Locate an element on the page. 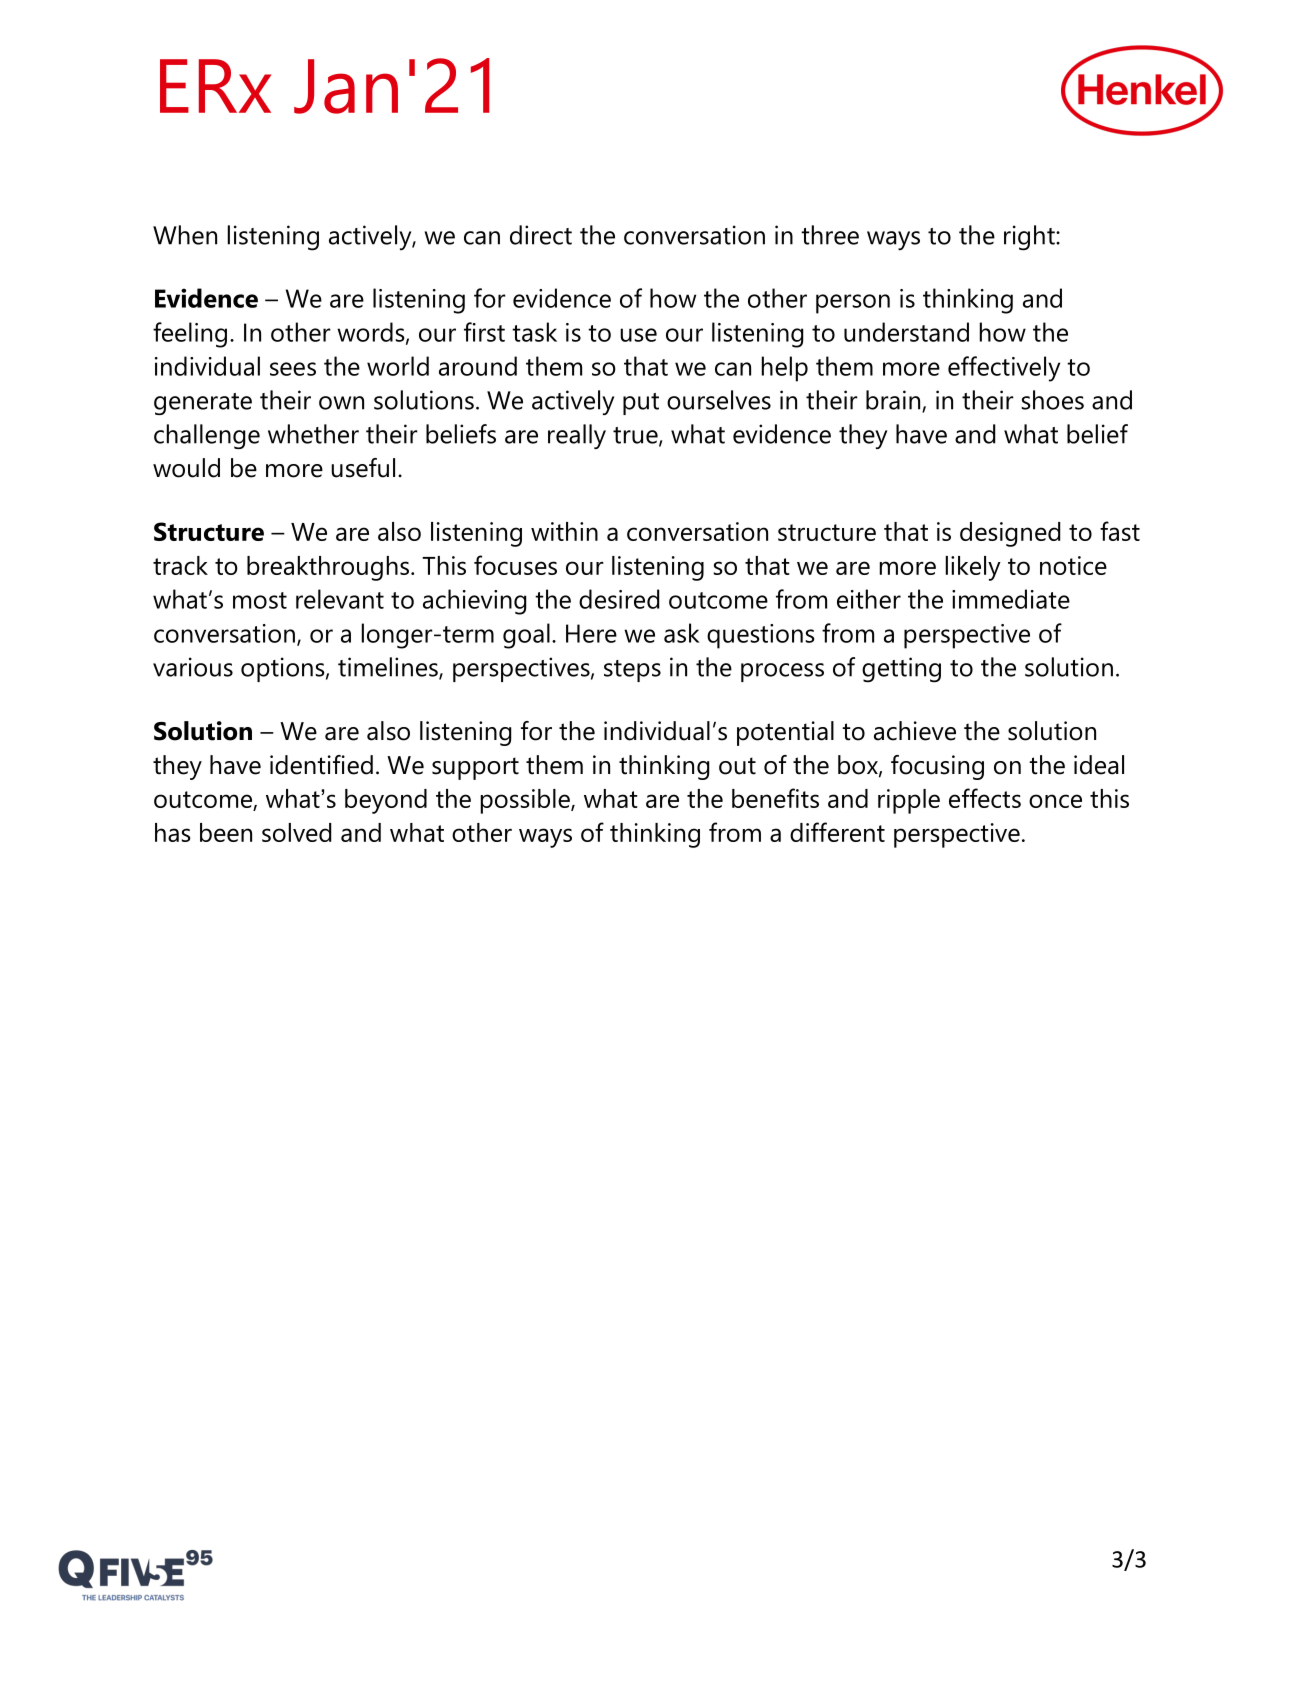  When is located at coordinates (185, 235).
